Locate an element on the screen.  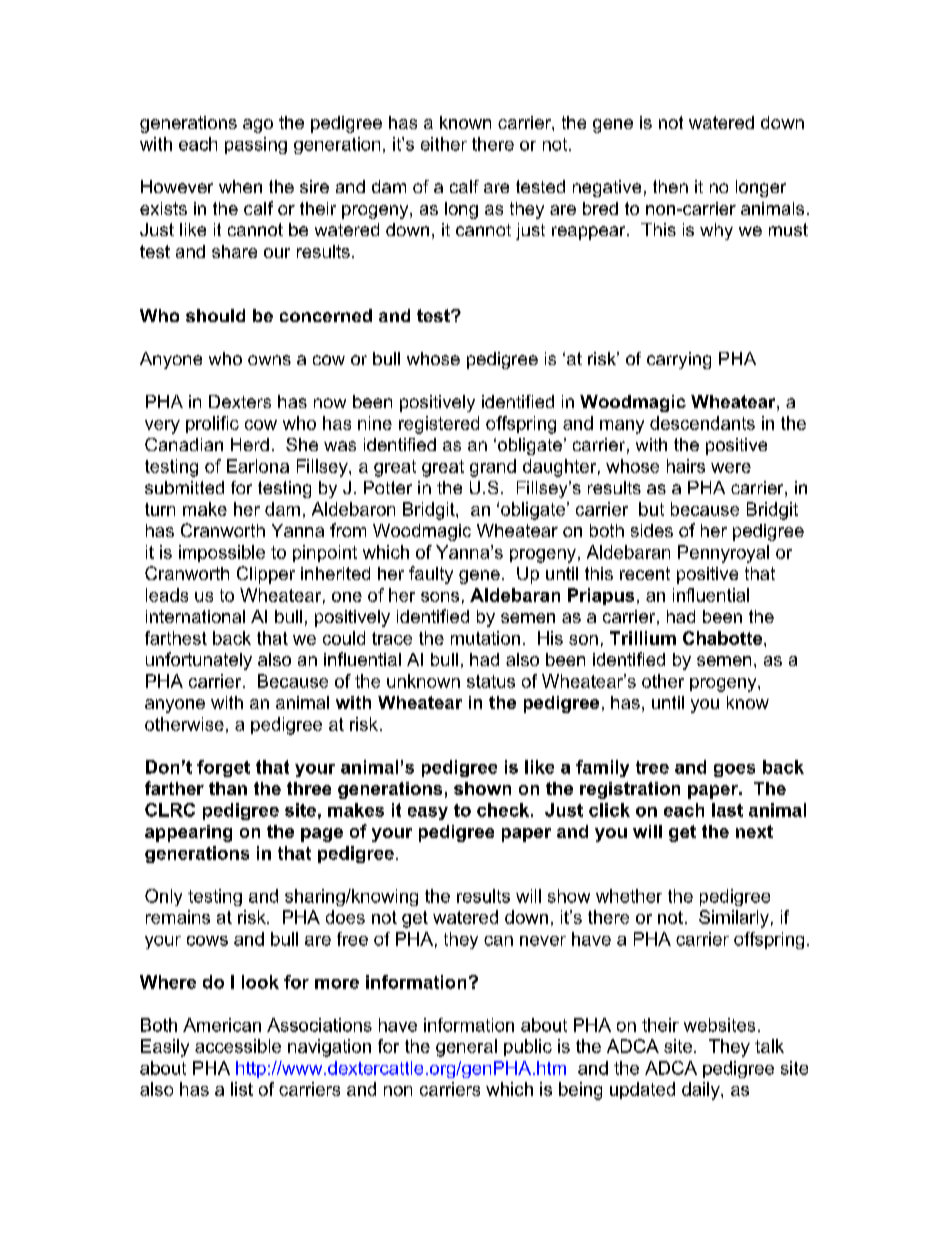
public is located at coordinates (528, 1047).
